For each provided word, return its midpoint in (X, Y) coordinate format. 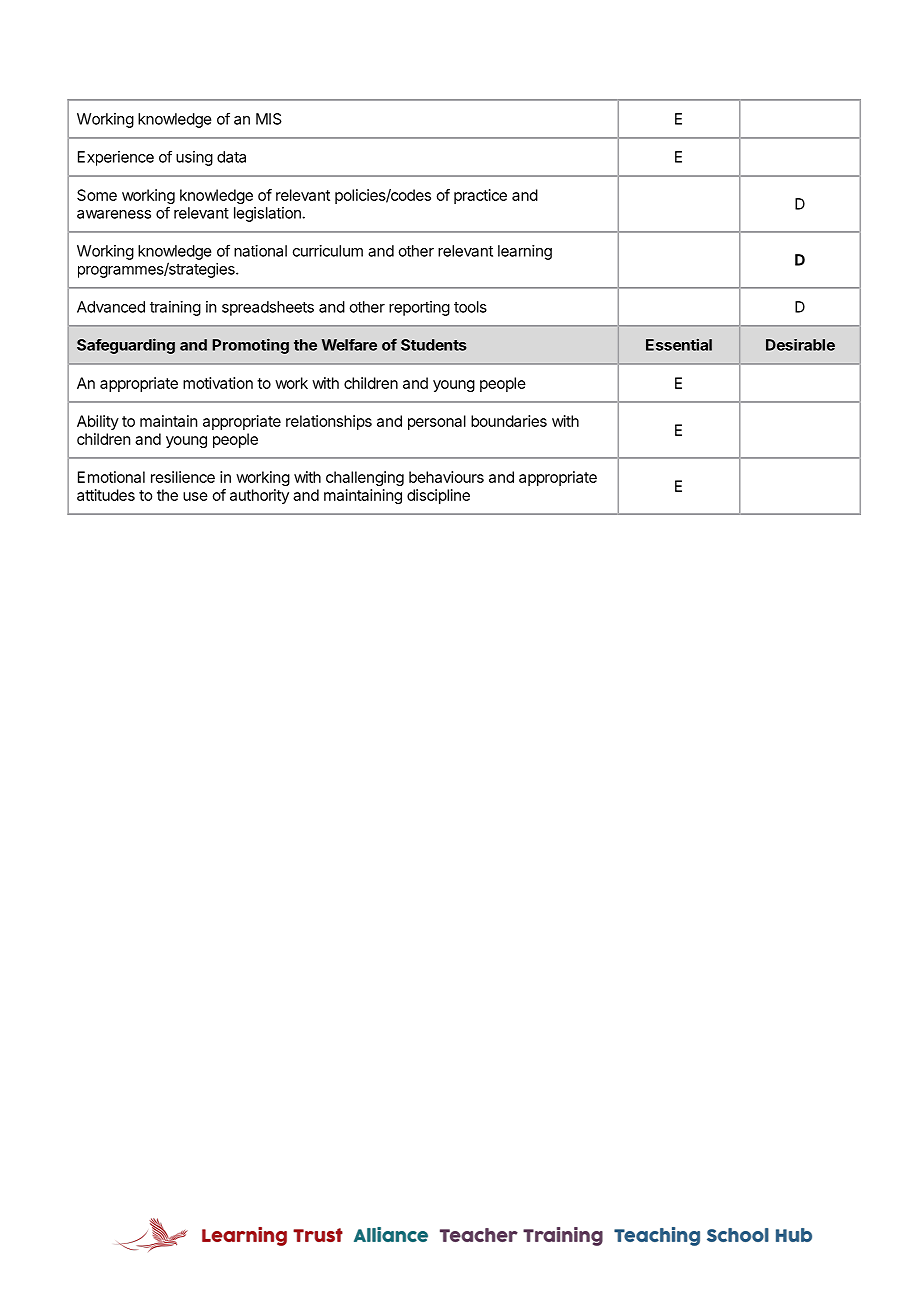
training (175, 308)
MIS (269, 119)
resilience (183, 477)
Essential (679, 344)
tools (470, 307)
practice (480, 196)
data (231, 157)
